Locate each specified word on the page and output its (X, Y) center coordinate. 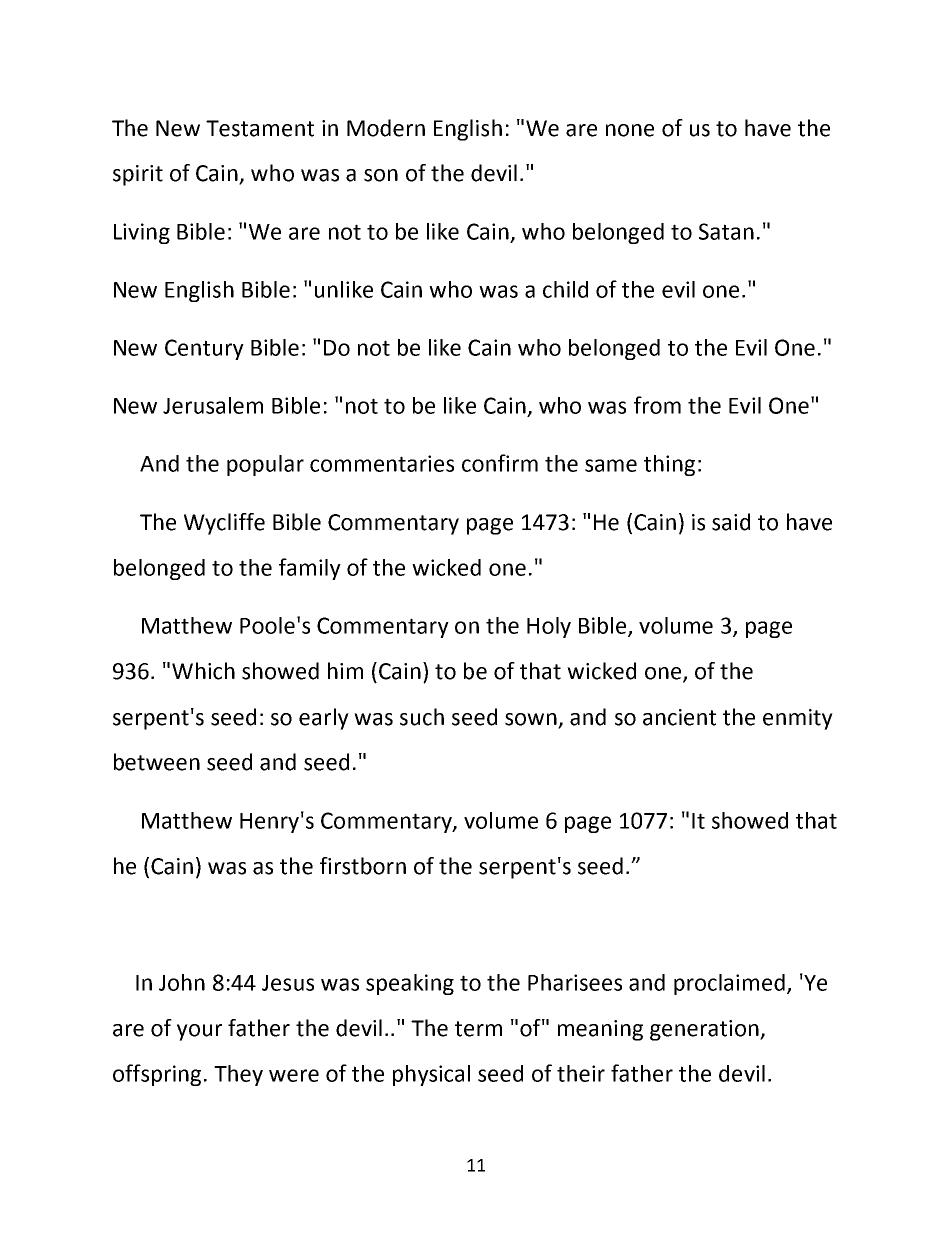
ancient (679, 717)
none (630, 130)
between (157, 762)
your (199, 1032)
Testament (260, 128)
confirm (500, 463)
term (478, 1029)
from (657, 405)
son (381, 175)
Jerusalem (213, 405)
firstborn (363, 866)
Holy (549, 627)
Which (203, 671)
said (731, 522)
